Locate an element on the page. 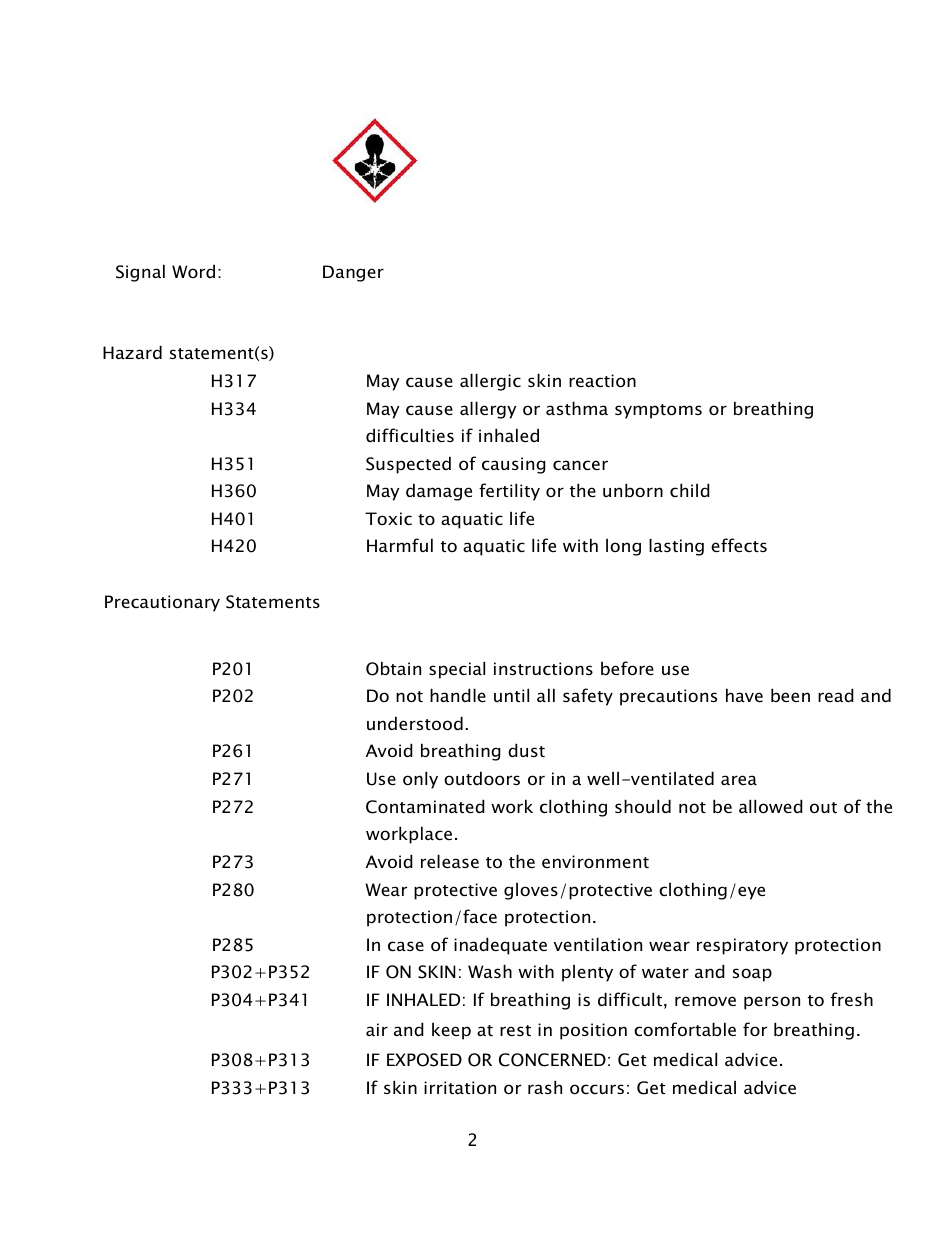 Image resolution: width=952 pixels, height=1233 pixels. effects is located at coordinates (739, 545).
